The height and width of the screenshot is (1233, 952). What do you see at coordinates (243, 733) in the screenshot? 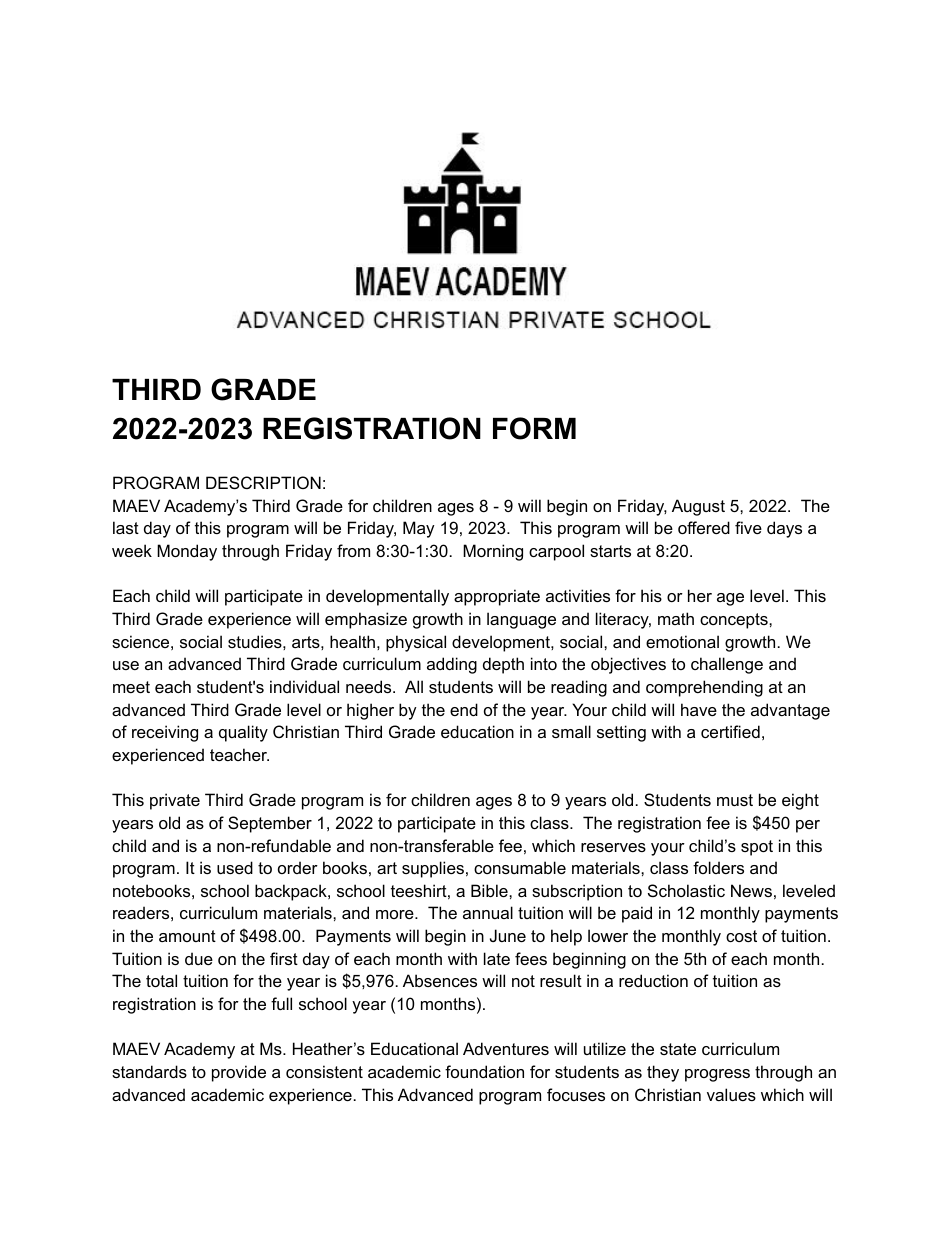
I see `quality` at bounding box center [243, 733].
